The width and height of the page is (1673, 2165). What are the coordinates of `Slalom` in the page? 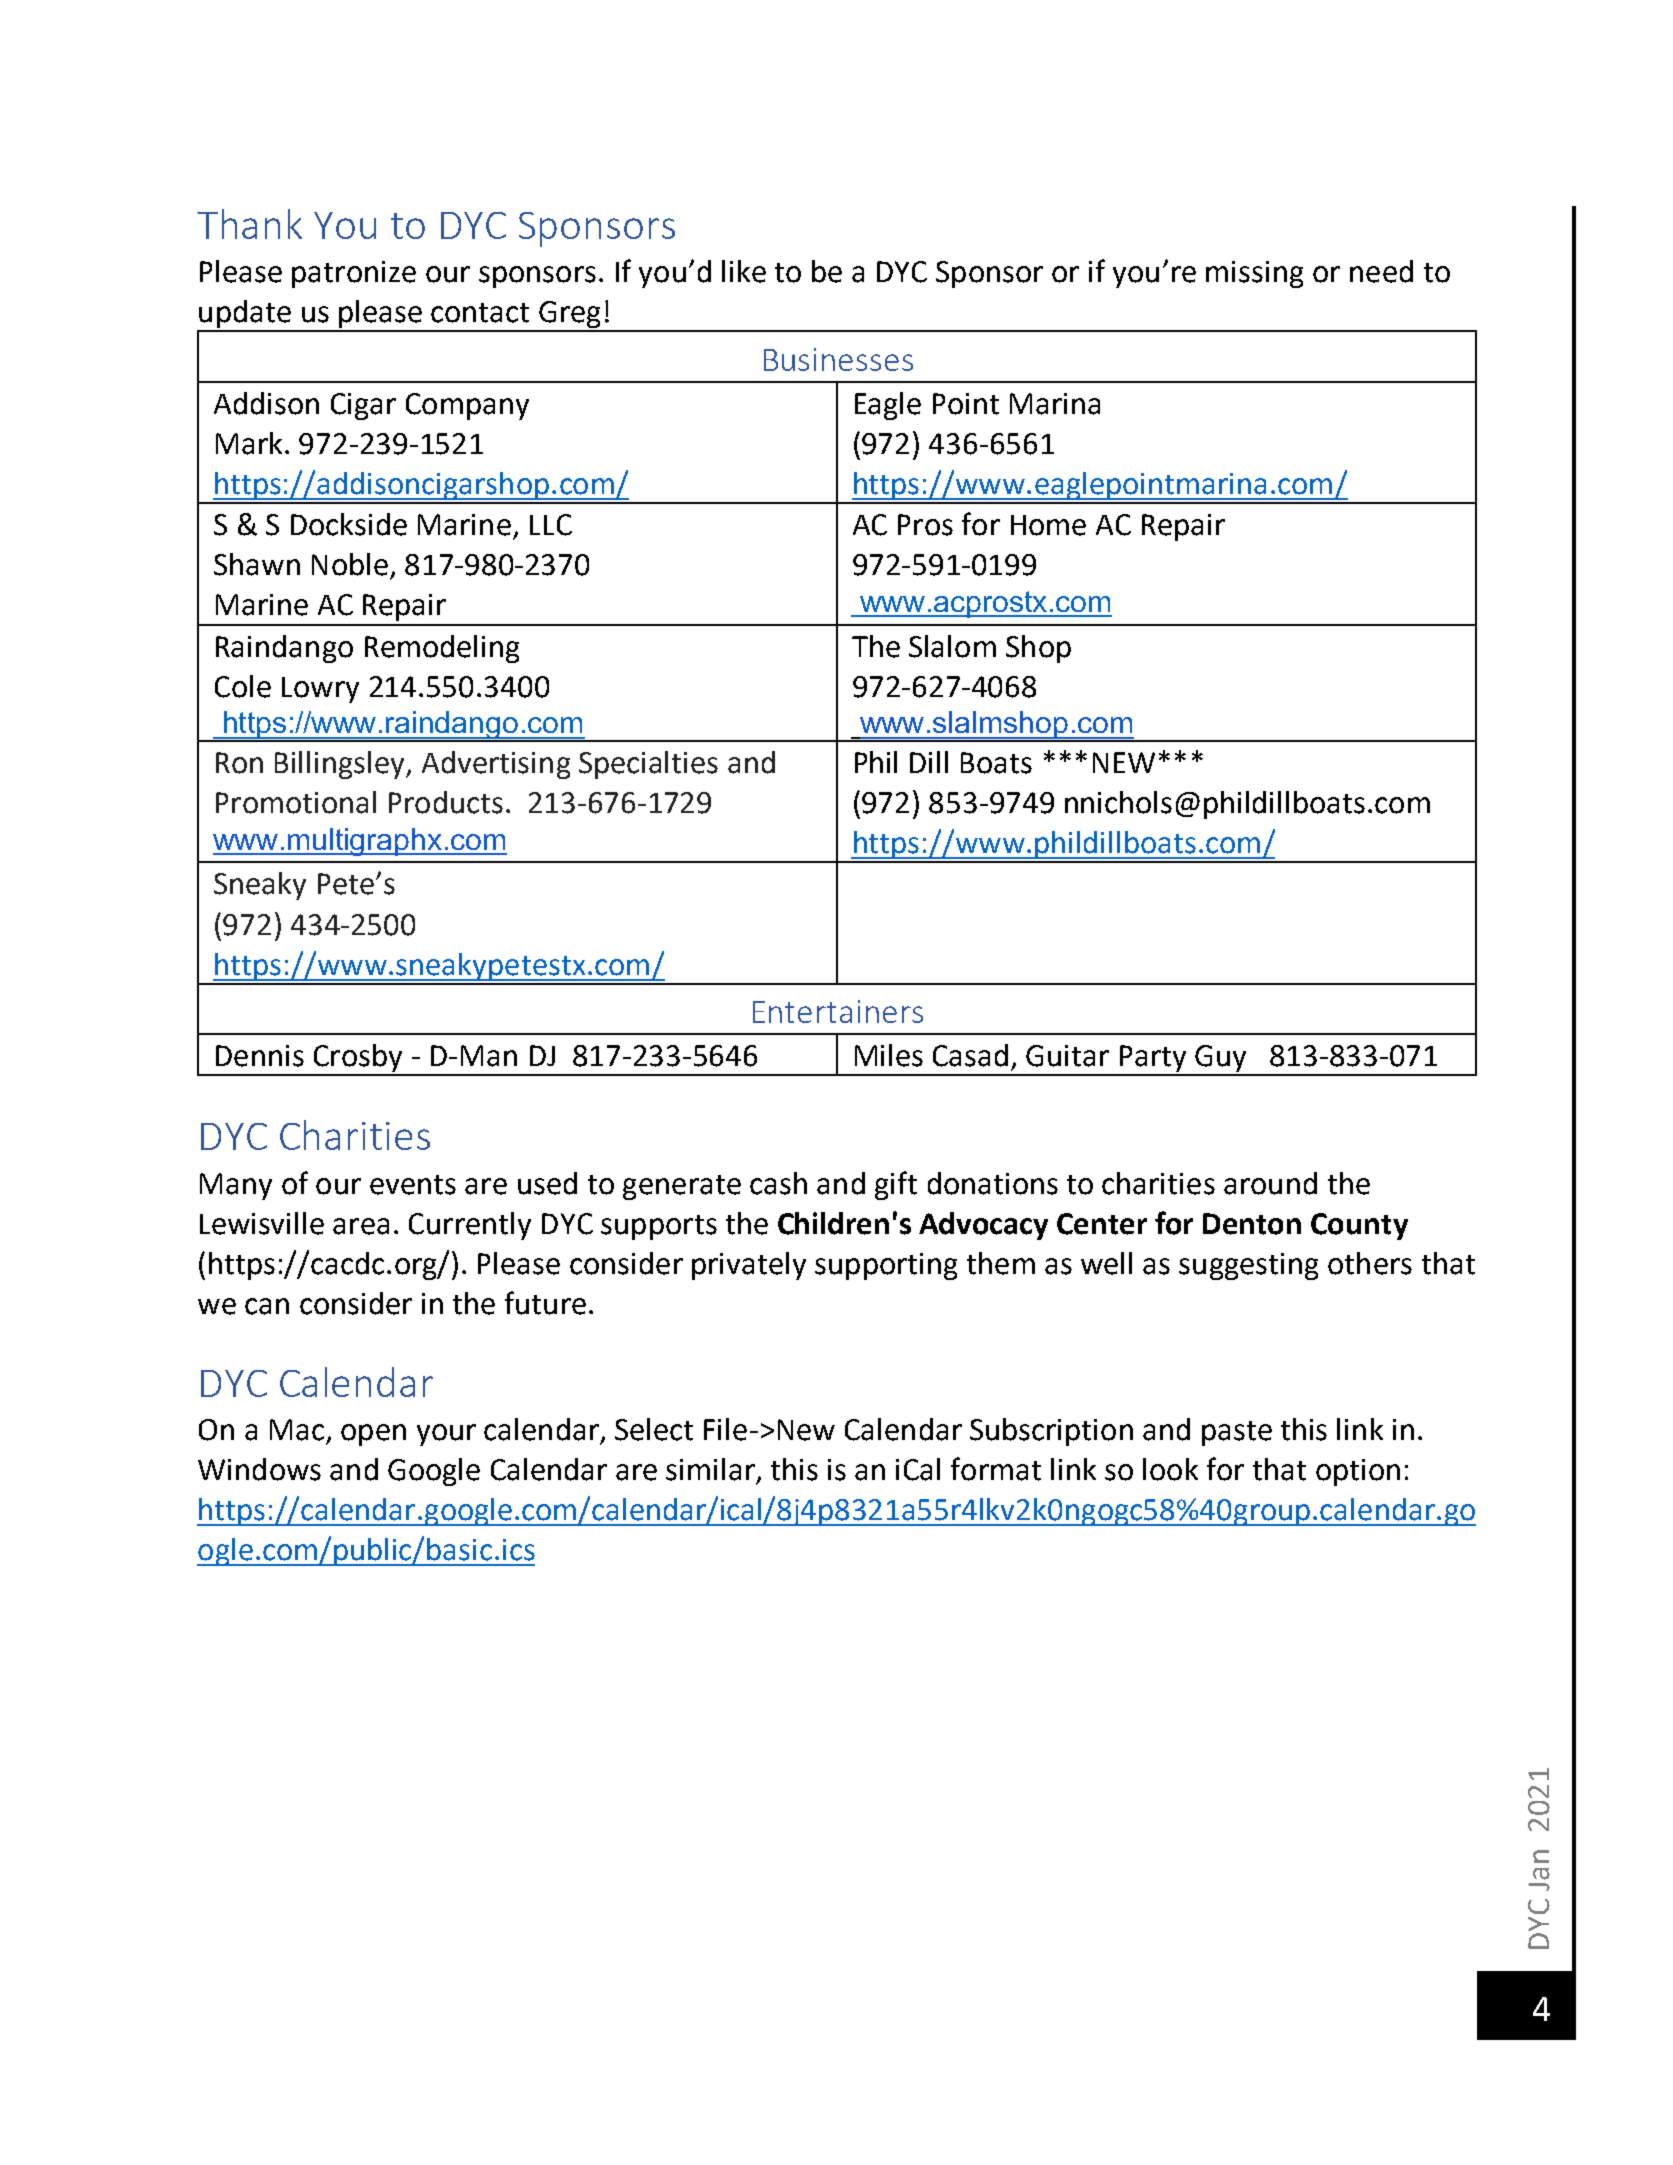 It's located at (952, 646).
